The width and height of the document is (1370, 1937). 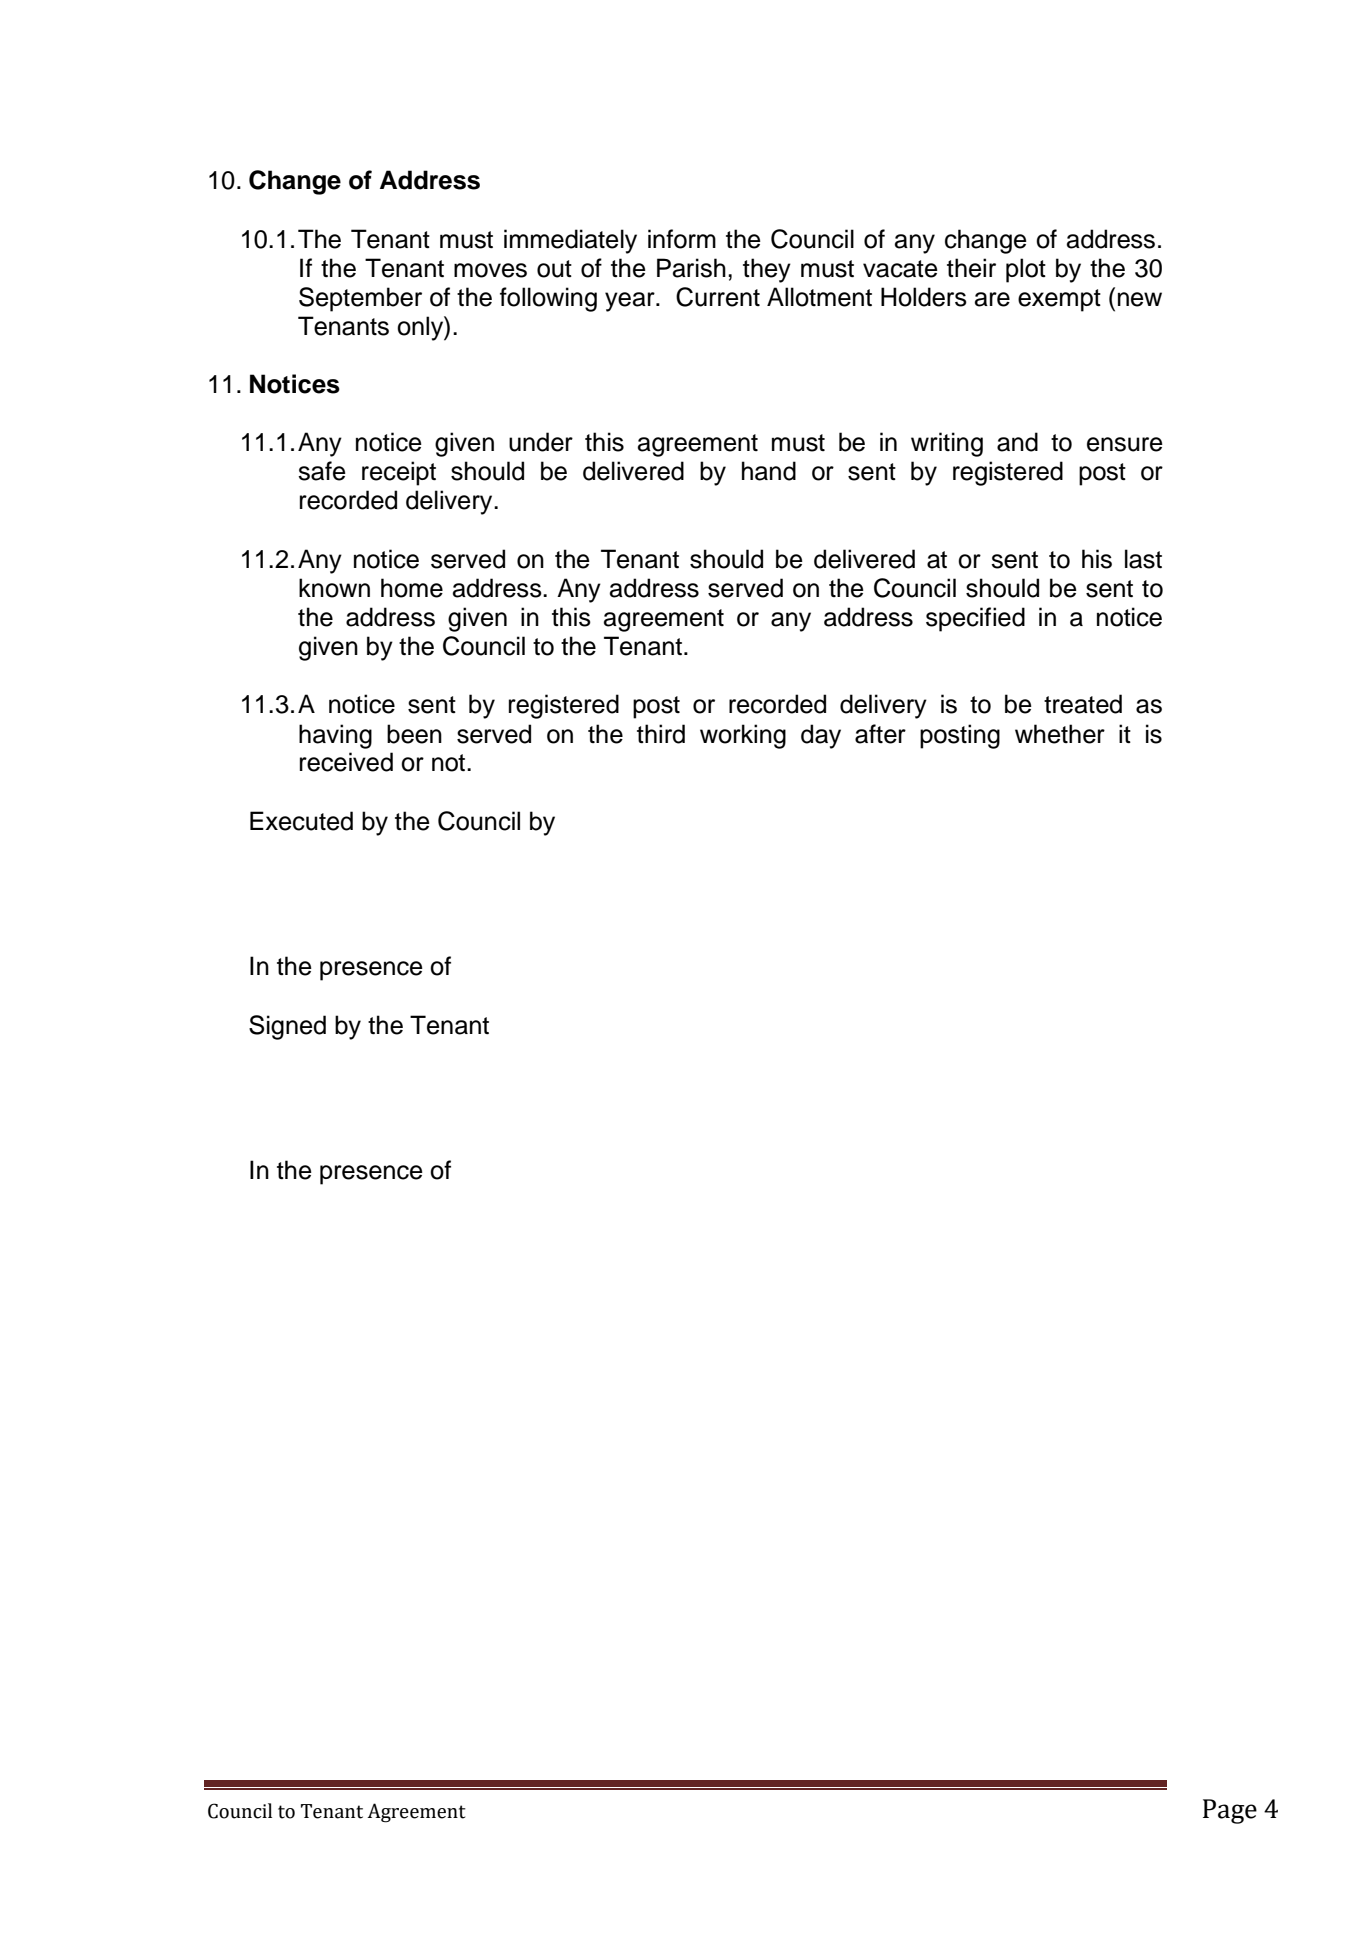 I want to click on Page, so click(x=1230, y=1811).
